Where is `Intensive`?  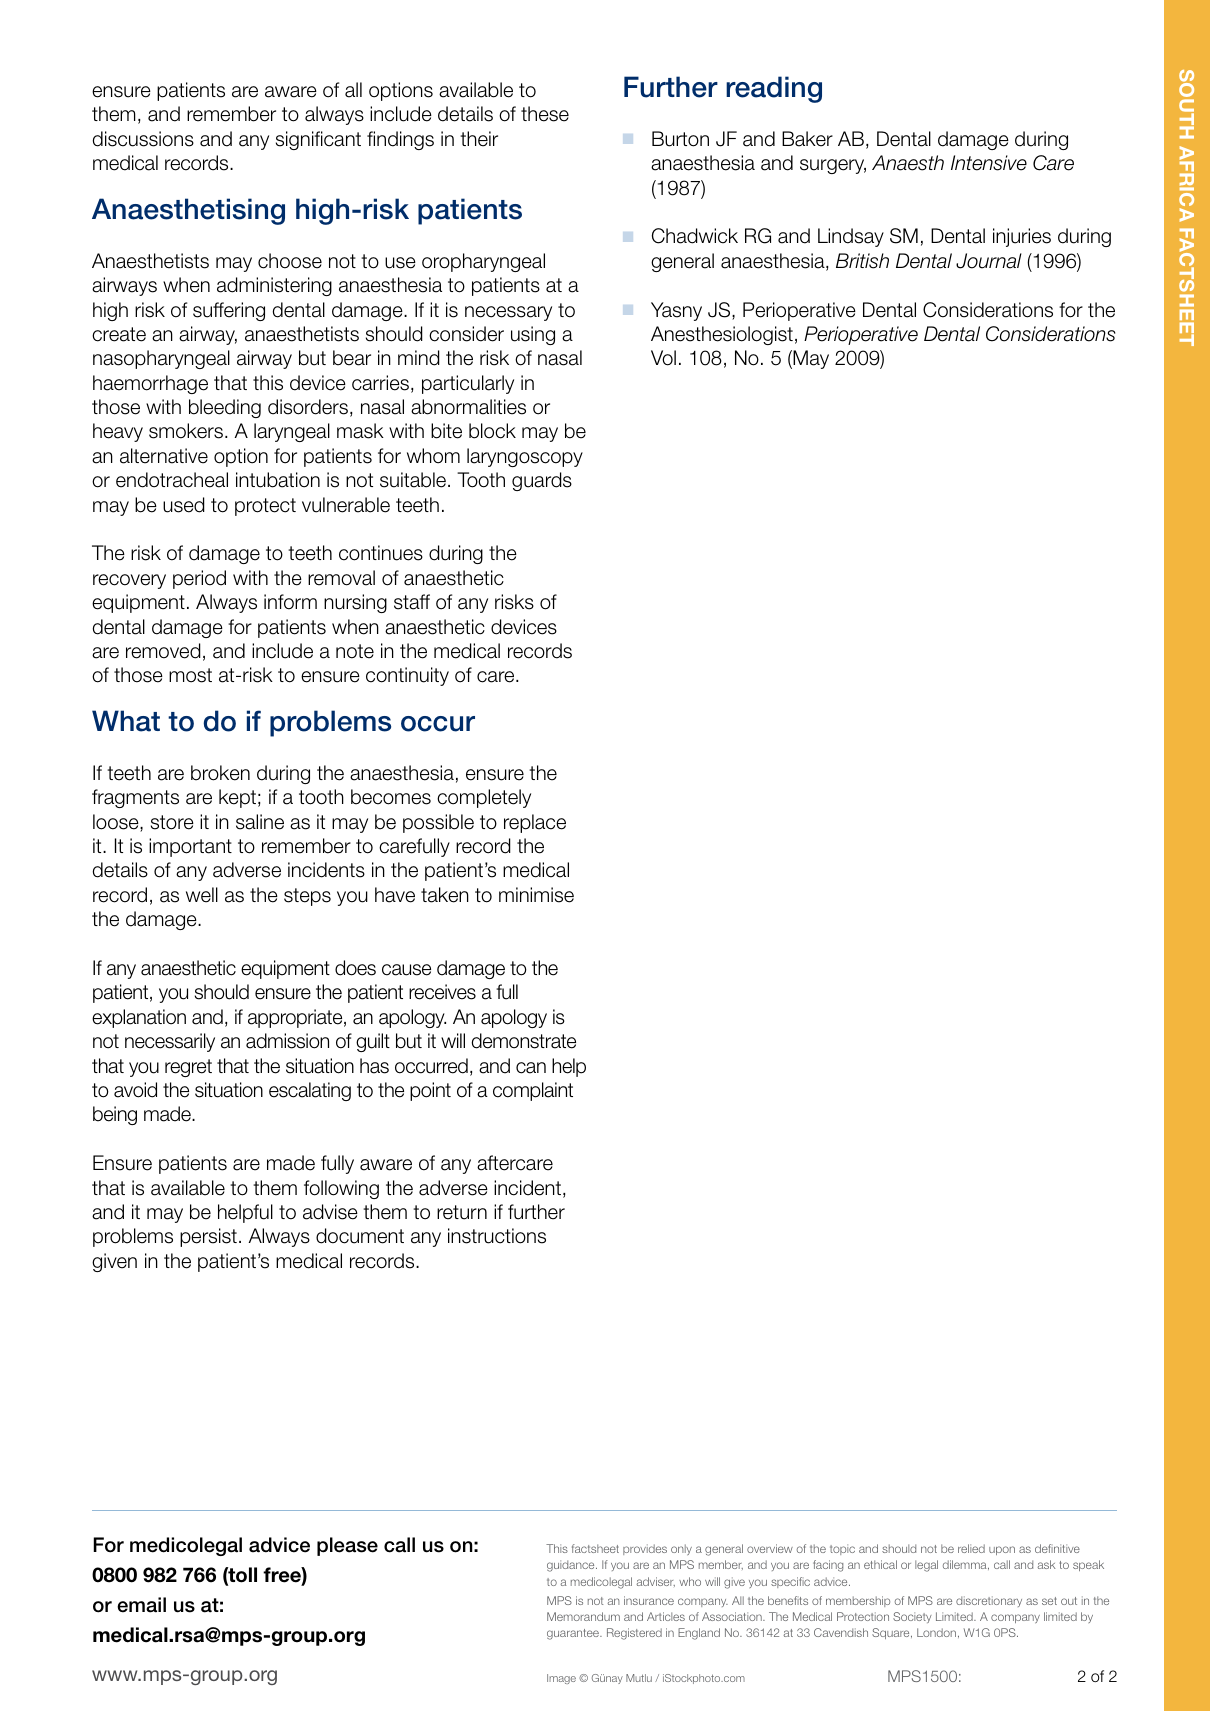 Intensive is located at coordinates (989, 163).
